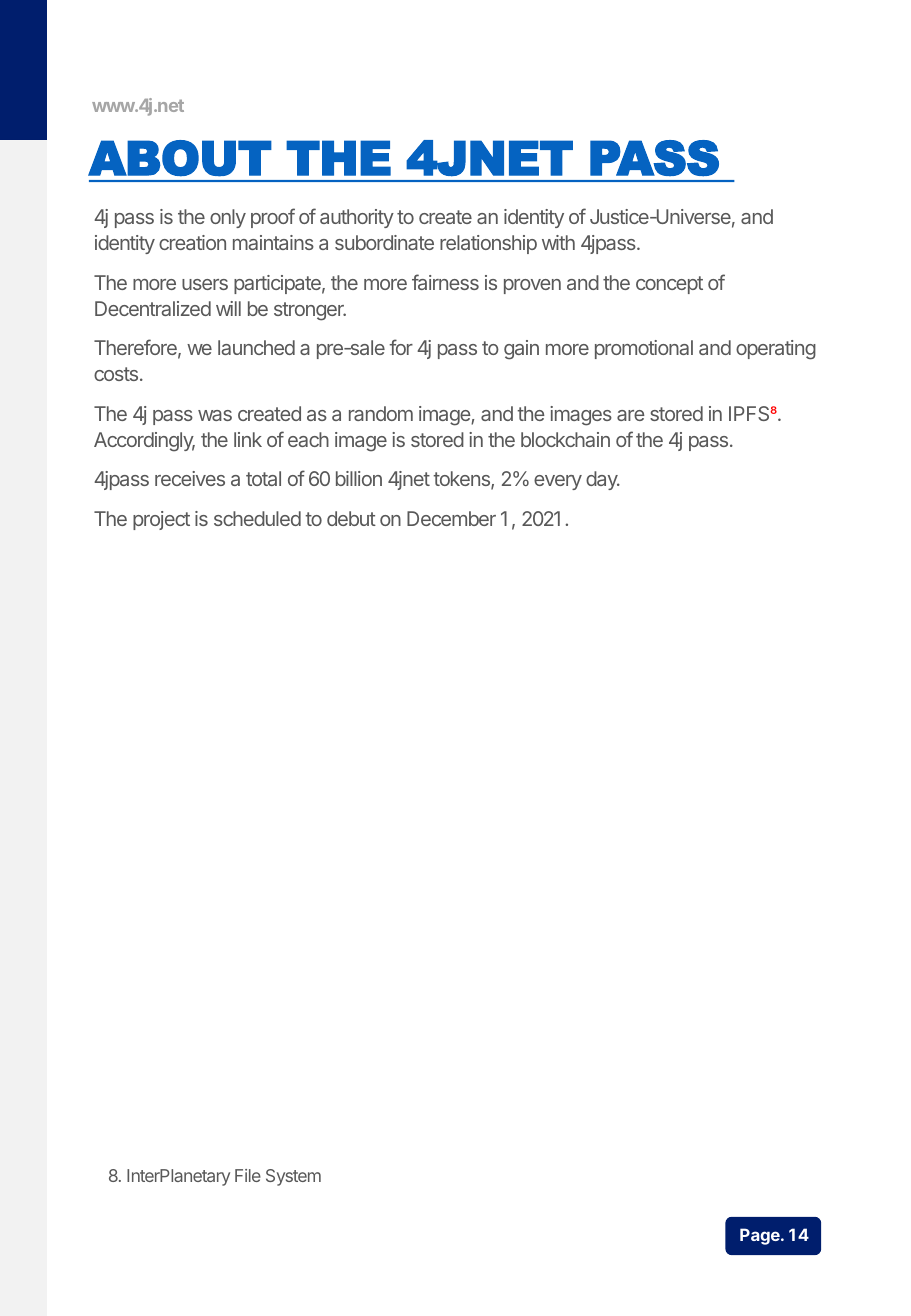 This image has height=1316, width=911. I want to click on Page, so click(761, 1236).
